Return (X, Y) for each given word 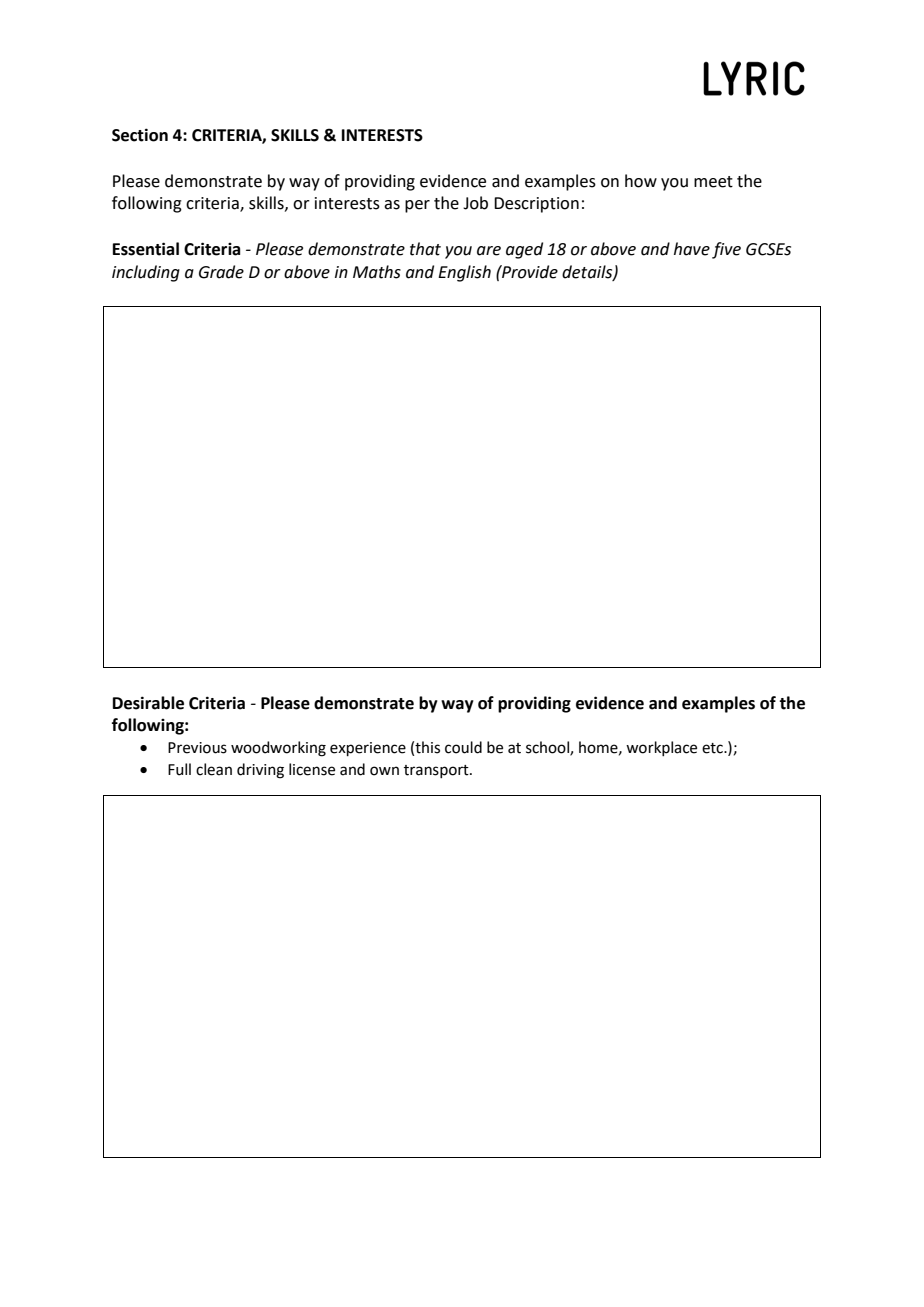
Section (140, 135)
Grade (221, 272)
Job (475, 203)
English (464, 273)
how (641, 181)
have (692, 249)
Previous (197, 748)
